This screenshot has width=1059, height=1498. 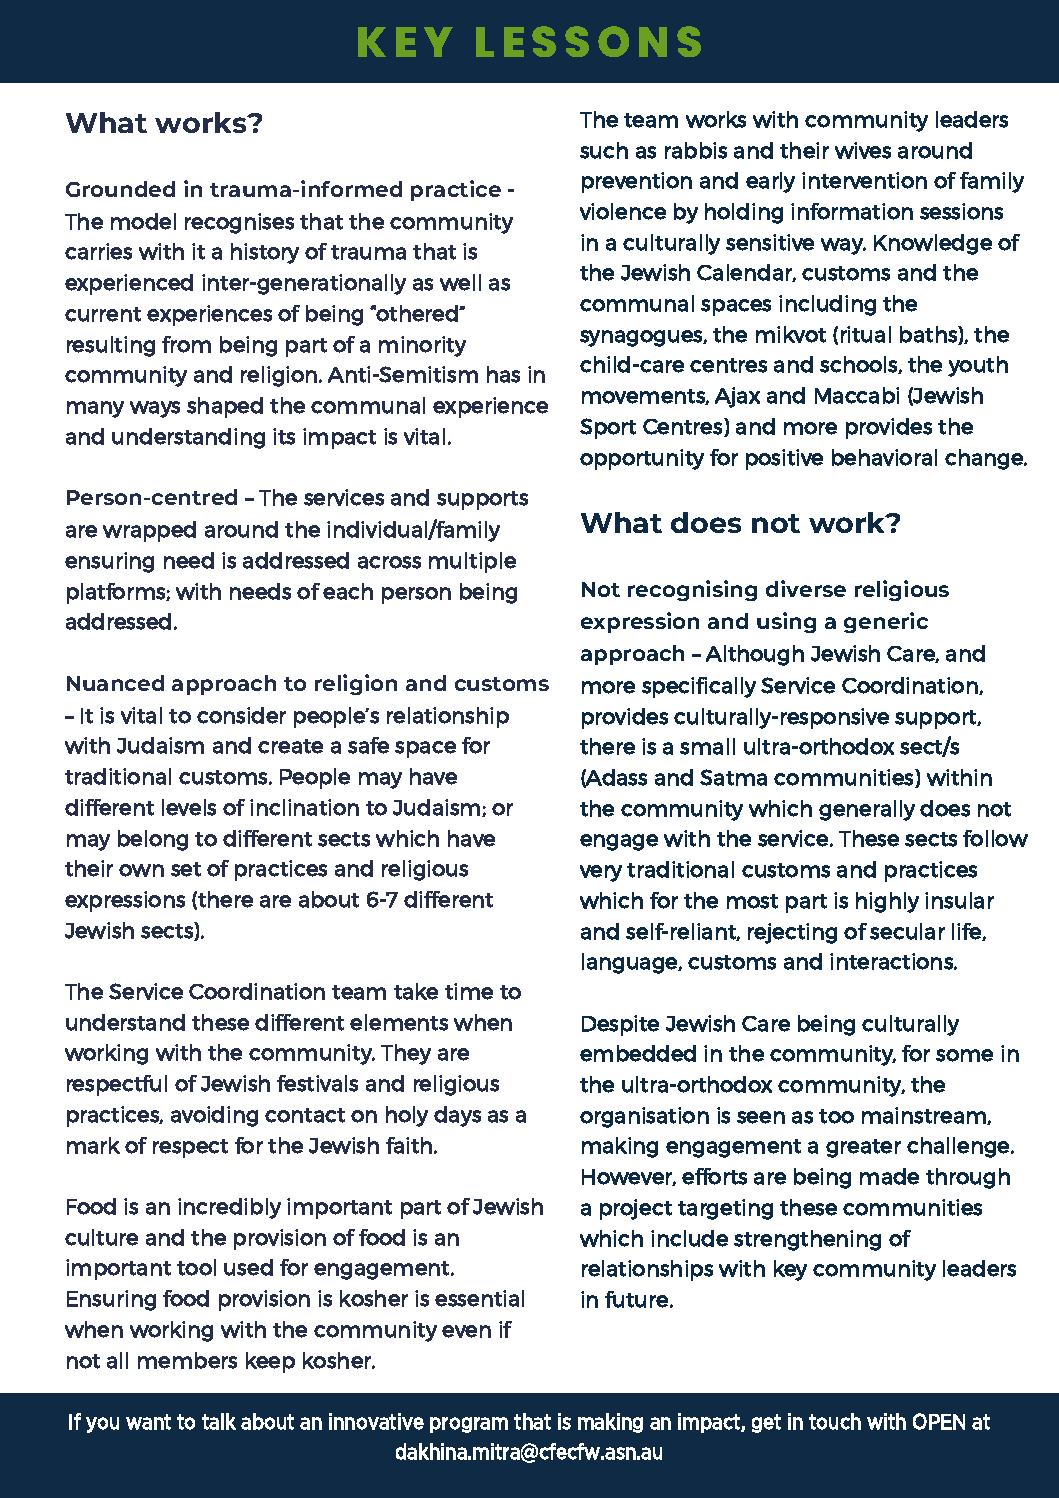 What do you see at coordinates (604, 150) in the screenshot?
I see `such` at bounding box center [604, 150].
